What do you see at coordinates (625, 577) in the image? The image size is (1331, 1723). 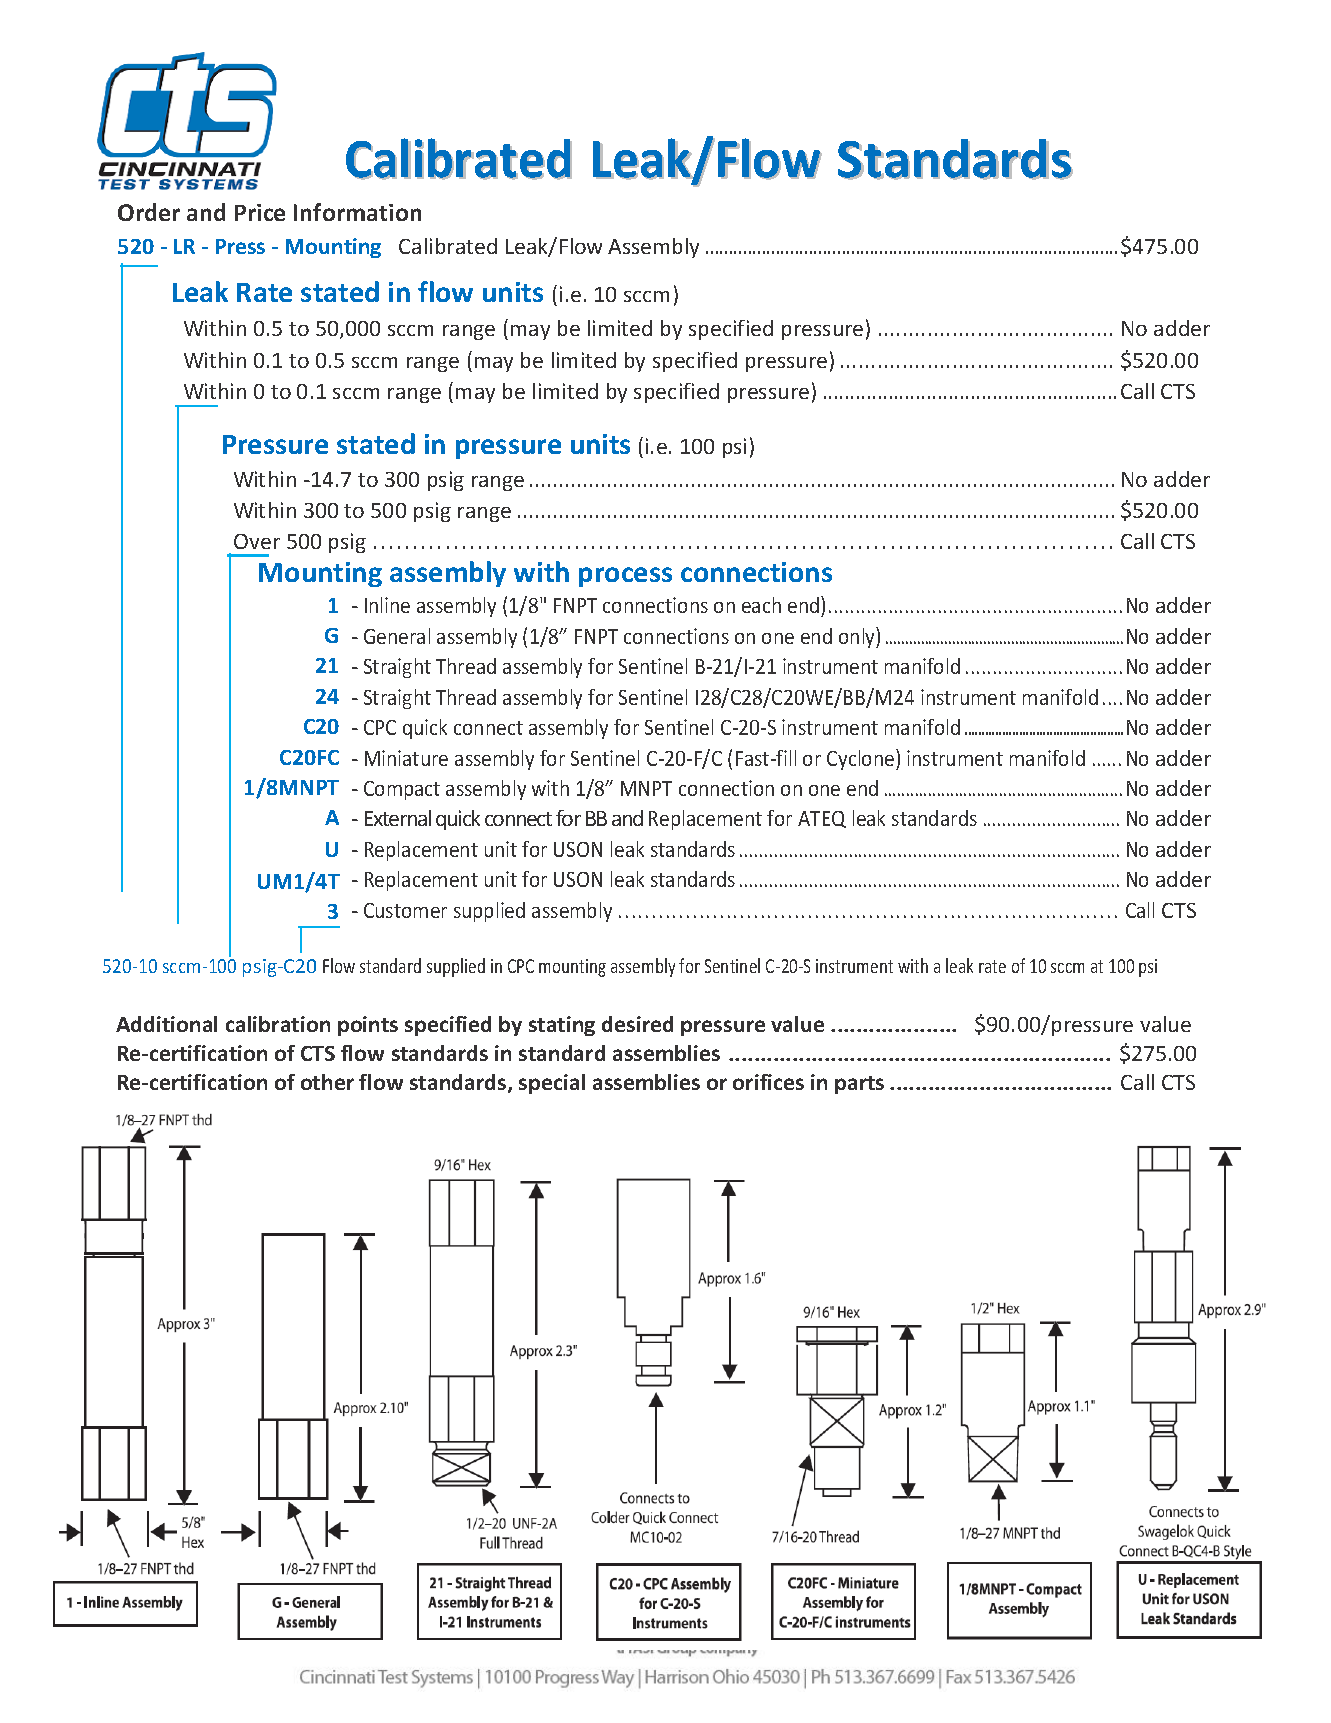 I see `process` at bounding box center [625, 577].
